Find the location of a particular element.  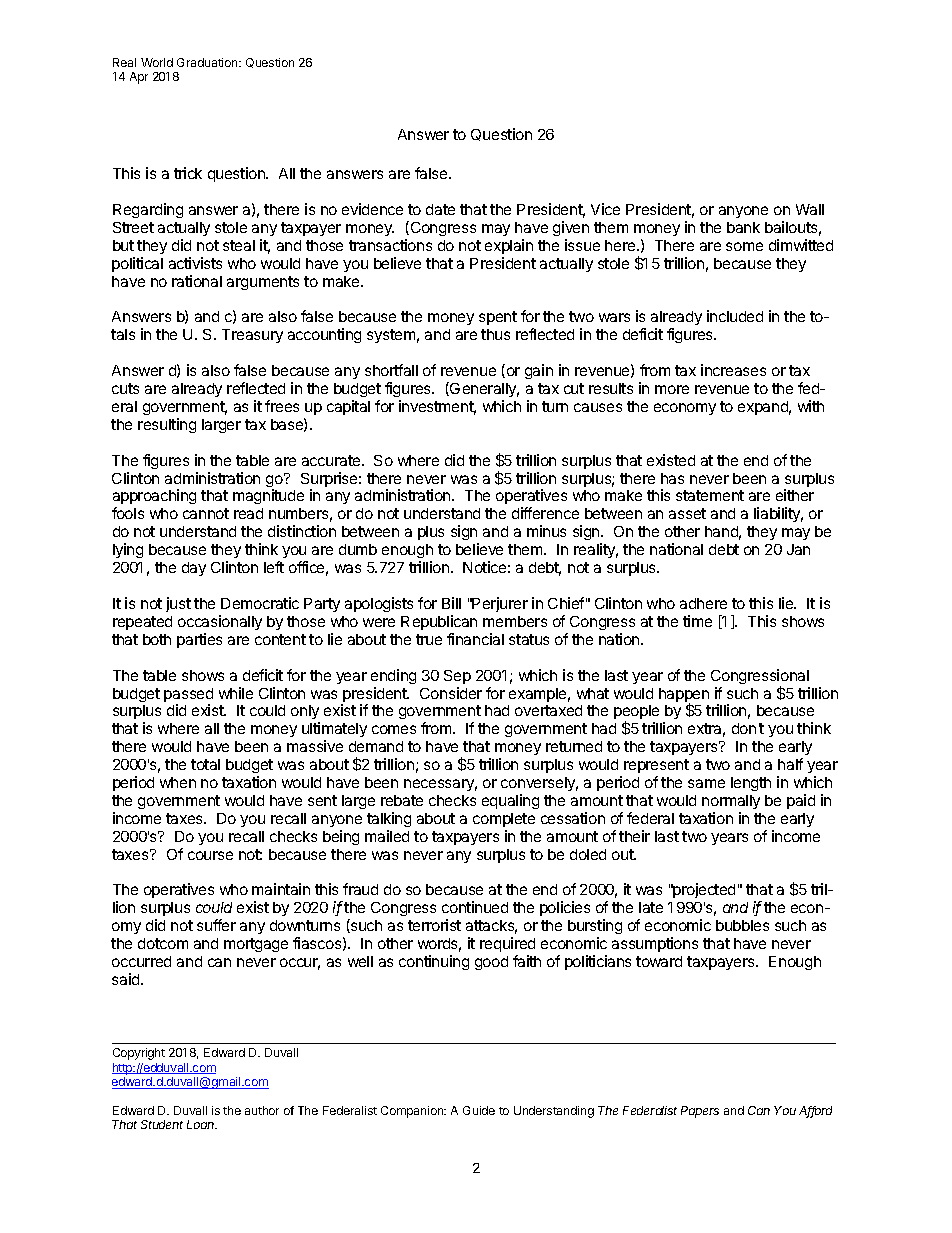

length is located at coordinates (751, 784).
